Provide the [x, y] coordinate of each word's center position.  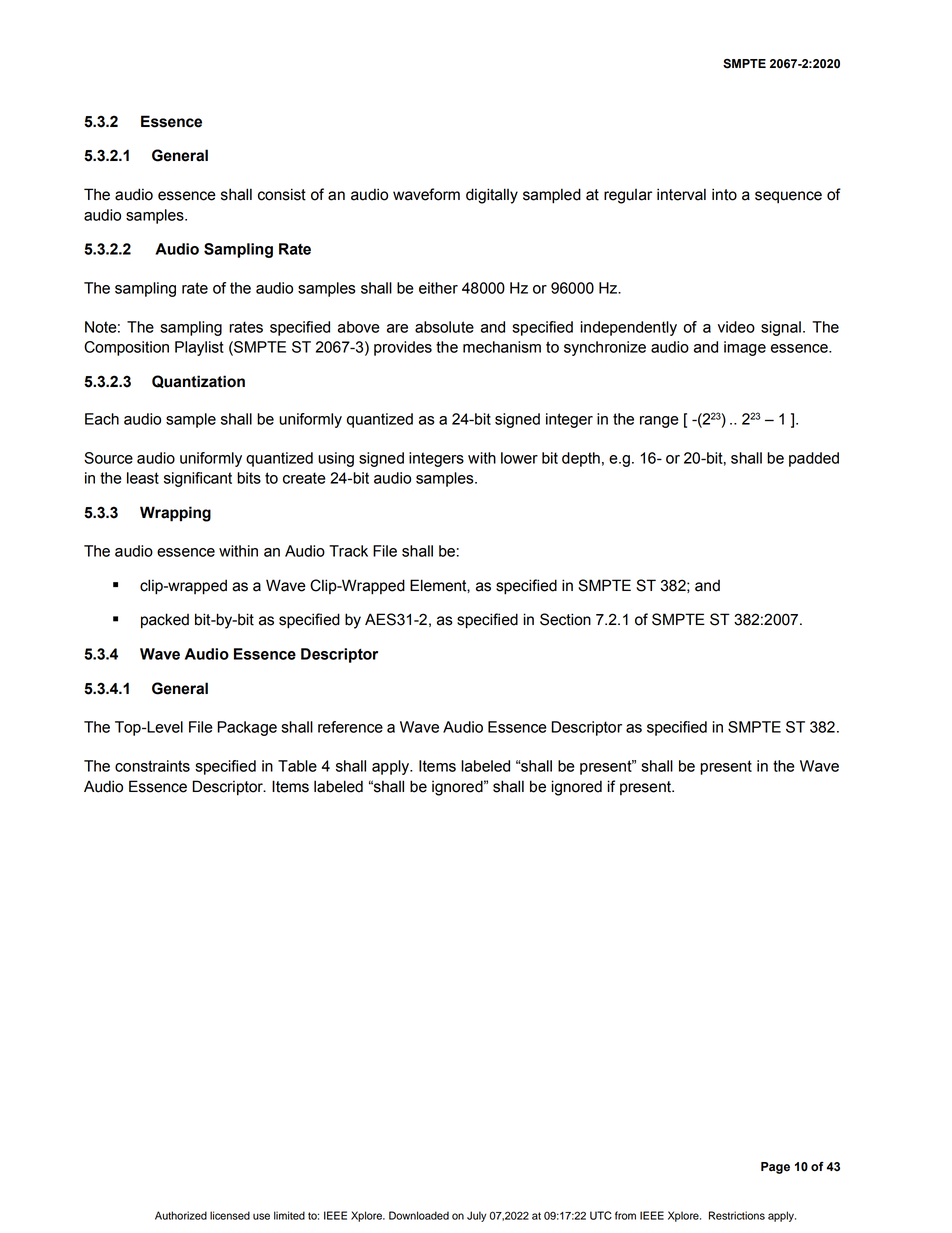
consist [282, 194]
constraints [152, 766]
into [724, 194]
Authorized [181, 1215]
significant [198, 479]
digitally [492, 196]
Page [775, 1168]
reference [350, 727]
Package [247, 728]
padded [814, 459]
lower [519, 458]
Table [297, 766]
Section [565, 619]
